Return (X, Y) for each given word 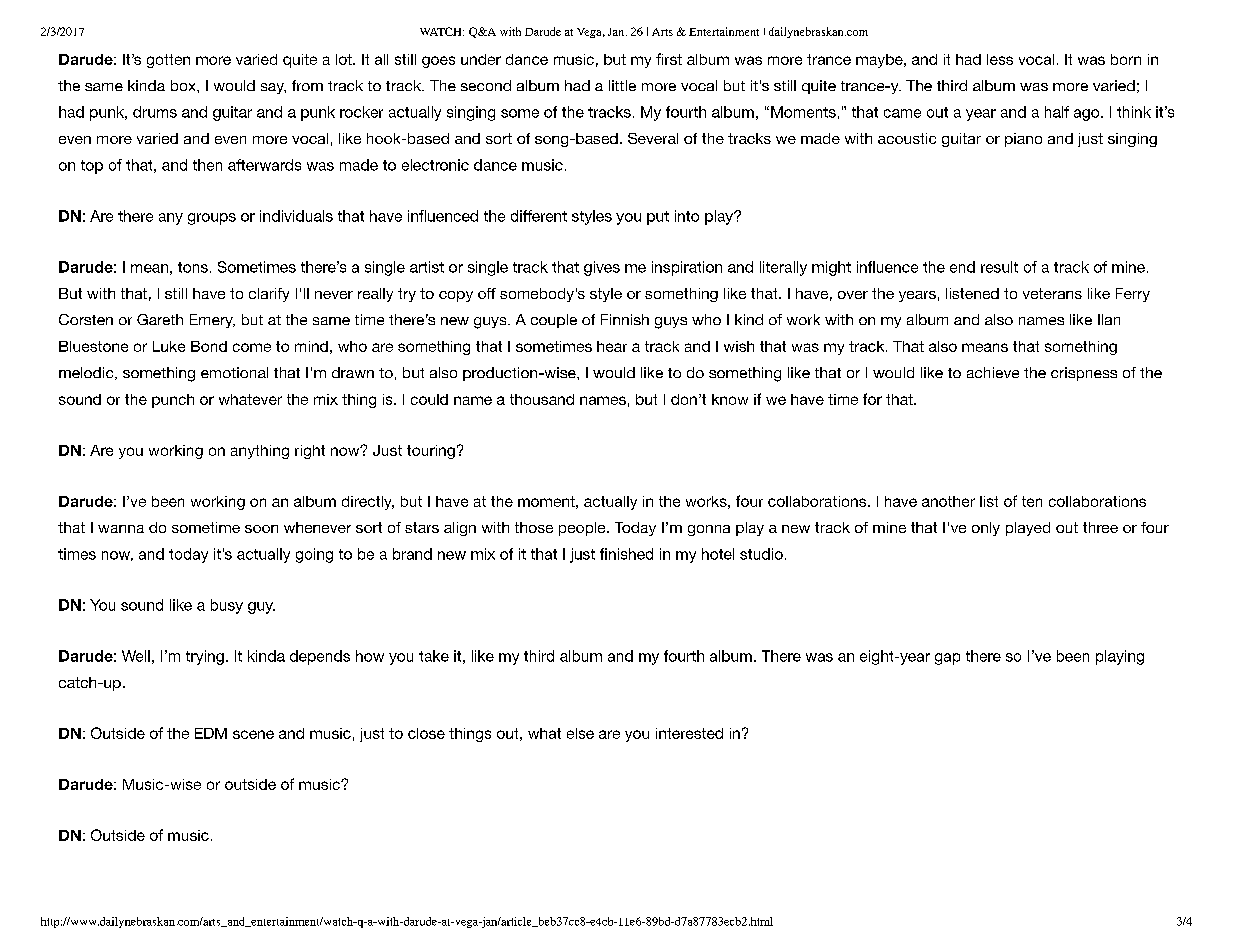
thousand (542, 399)
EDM (211, 733)
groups (212, 219)
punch (173, 401)
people (583, 529)
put (658, 218)
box (184, 85)
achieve (993, 372)
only (986, 529)
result (999, 267)
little (622, 85)
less (1000, 59)
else (580, 733)
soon (261, 529)
